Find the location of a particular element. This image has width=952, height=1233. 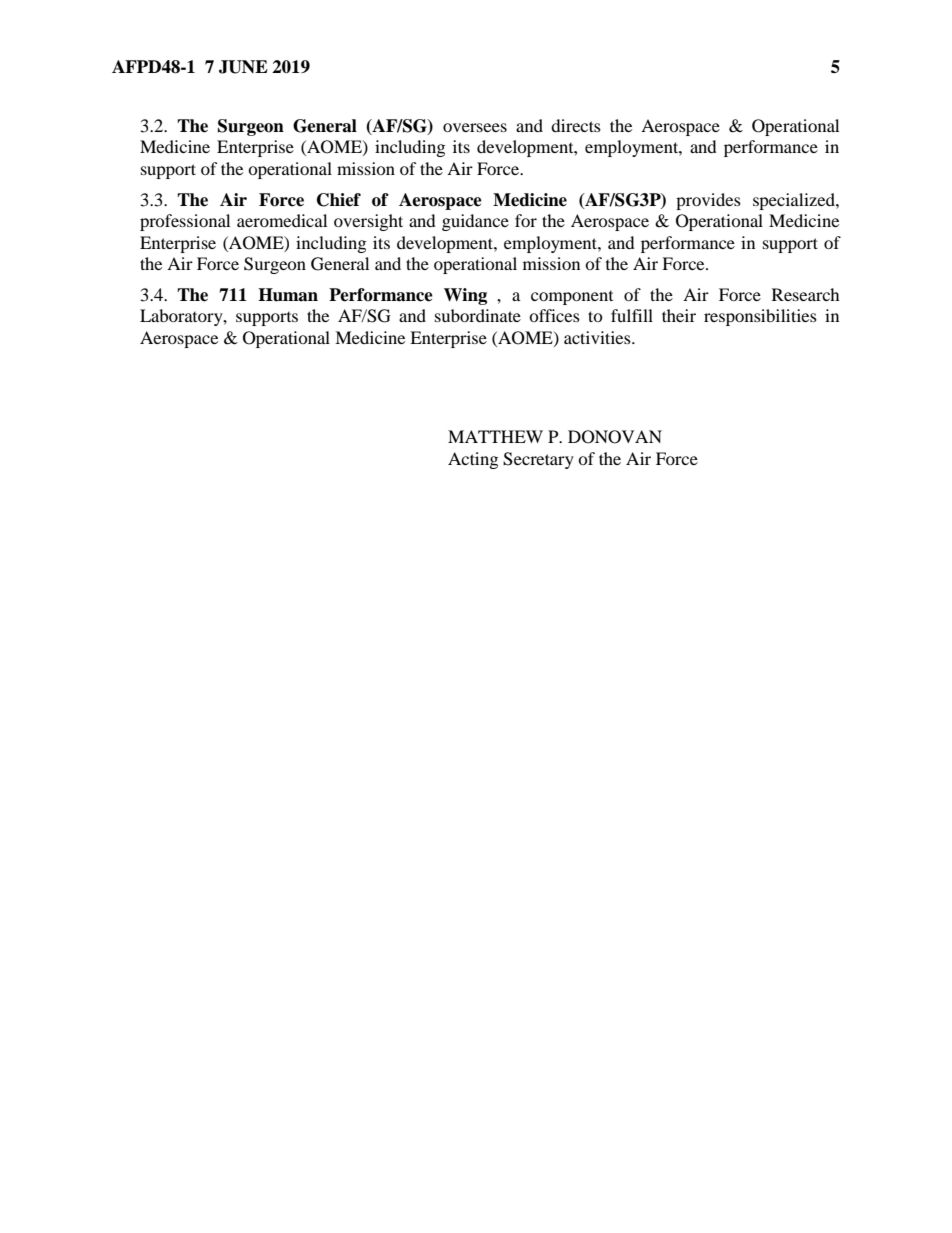

Human is located at coordinates (288, 295).
